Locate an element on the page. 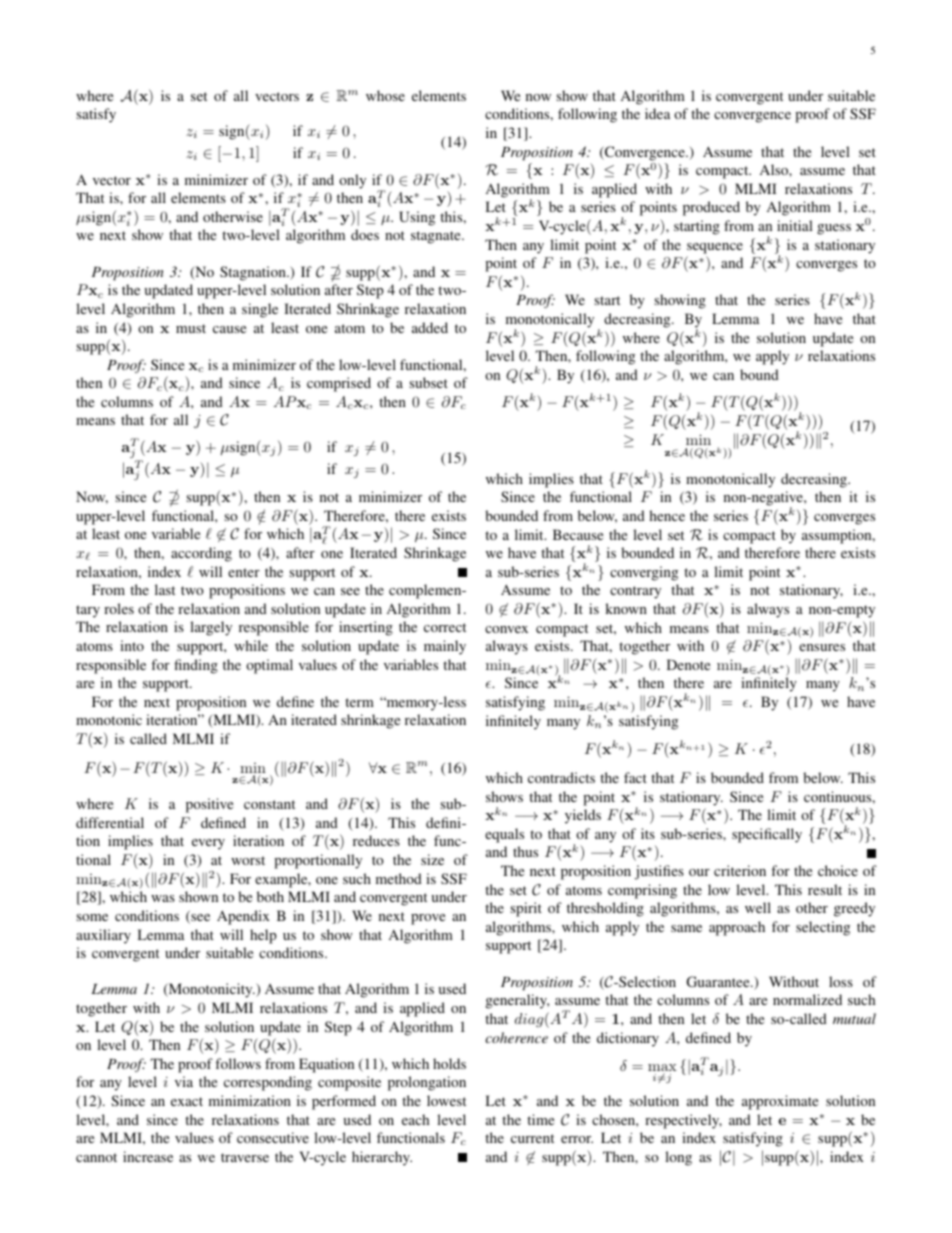 This image has width=952, height=1233. approximate is located at coordinates (780, 1102).
